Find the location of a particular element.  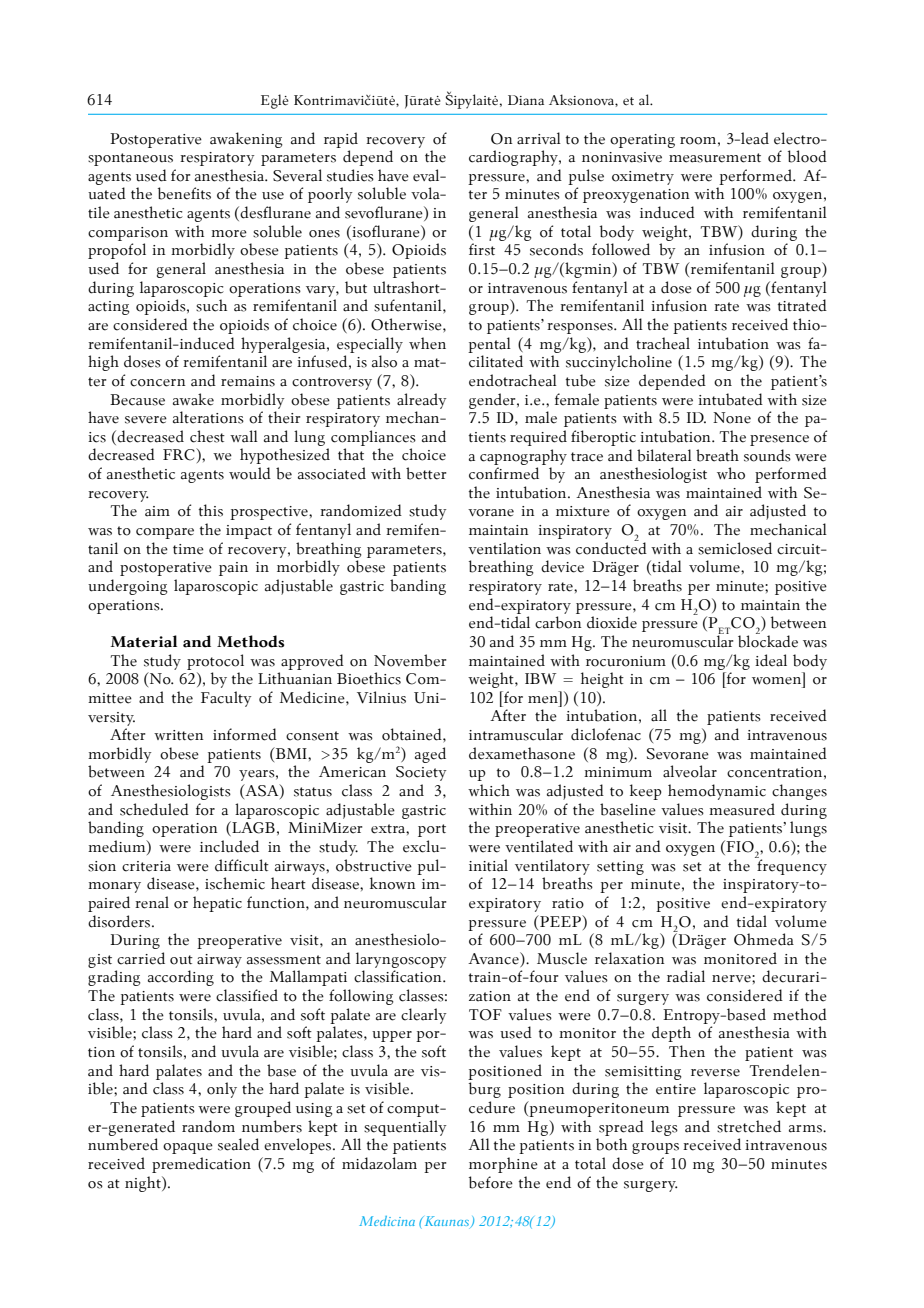

ideal is located at coordinates (771, 660).
